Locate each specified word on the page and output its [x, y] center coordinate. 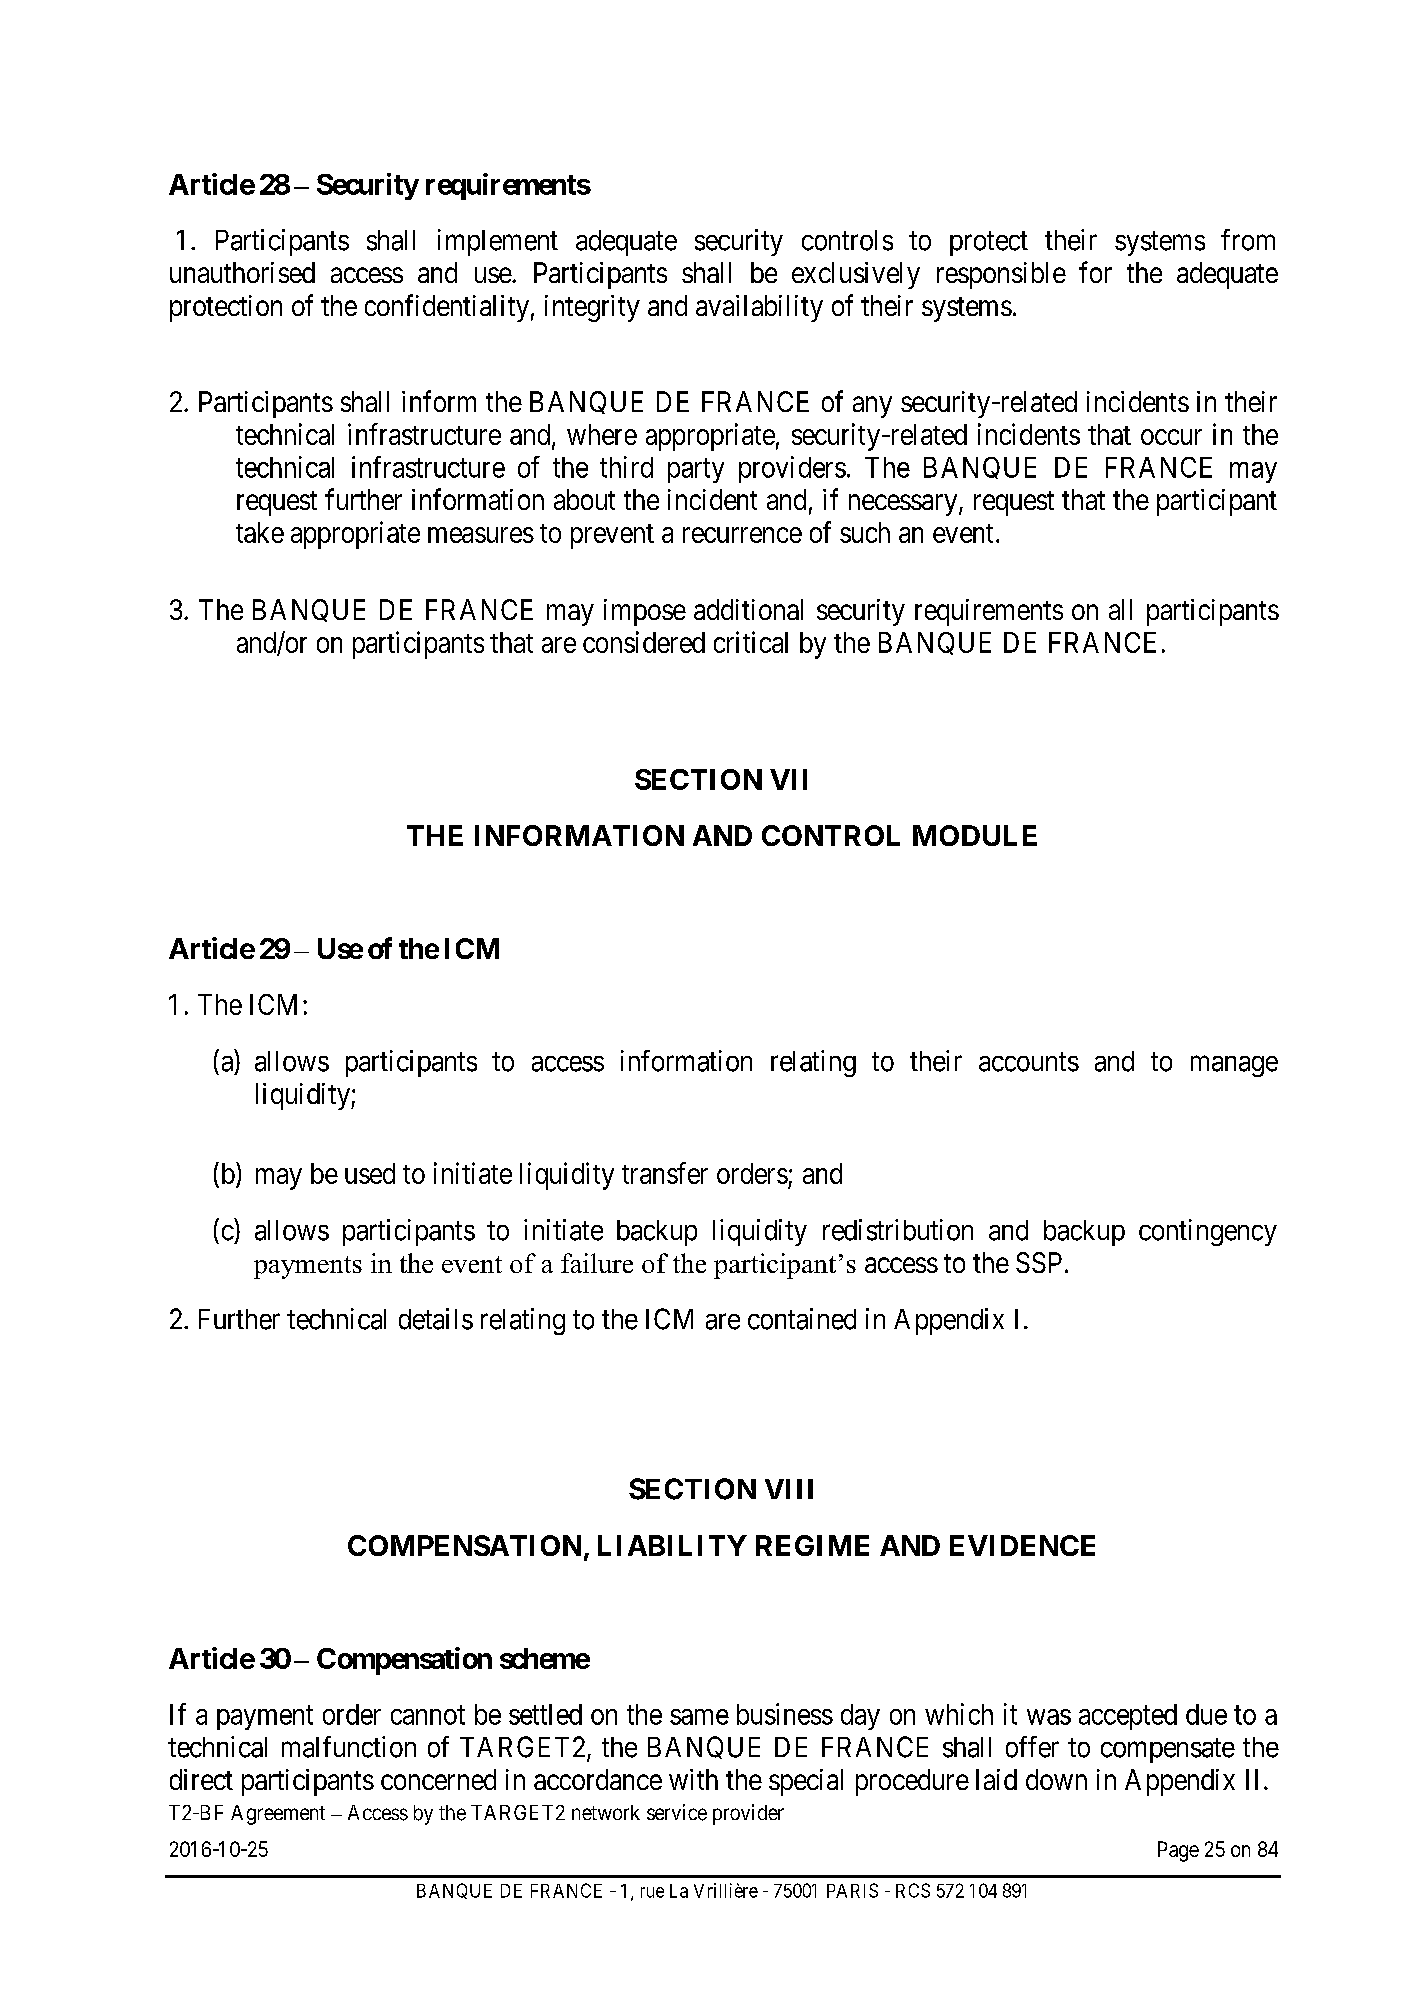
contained [802, 1319]
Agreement [278, 1815]
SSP [1039, 1262]
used [370, 1173]
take [260, 532]
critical [751, 642]
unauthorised [242, 272]
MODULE [975, 835]
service [677, 1812]
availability [759, 308]
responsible [1001, 275]
